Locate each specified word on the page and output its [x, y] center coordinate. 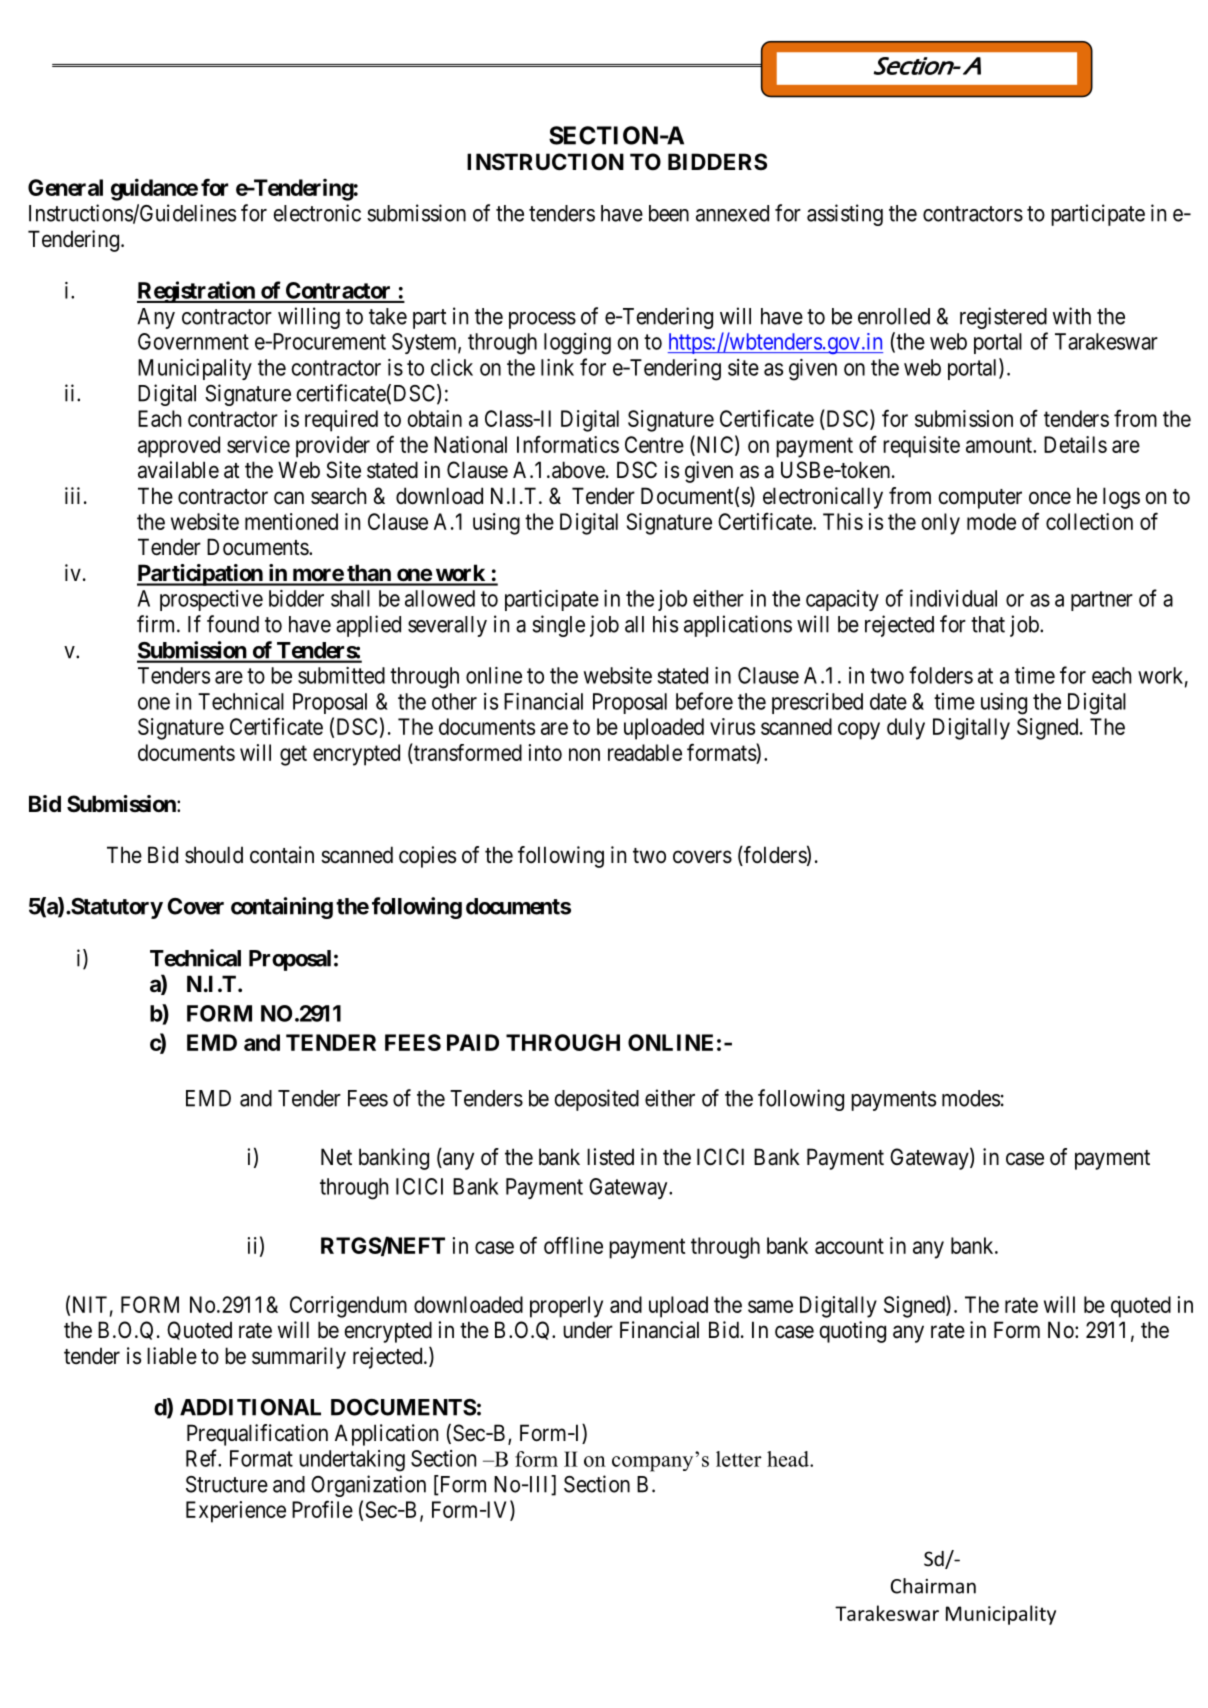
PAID [473, 1042]
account [849, 1246]
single [558, 626]
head [789, 1459]
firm [157, 624]
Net [336, 1157]
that [988, 624]
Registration [197, 292]
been [669, 213]
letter [739, 1459]
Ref [203, 1458]
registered [1003, 318]
